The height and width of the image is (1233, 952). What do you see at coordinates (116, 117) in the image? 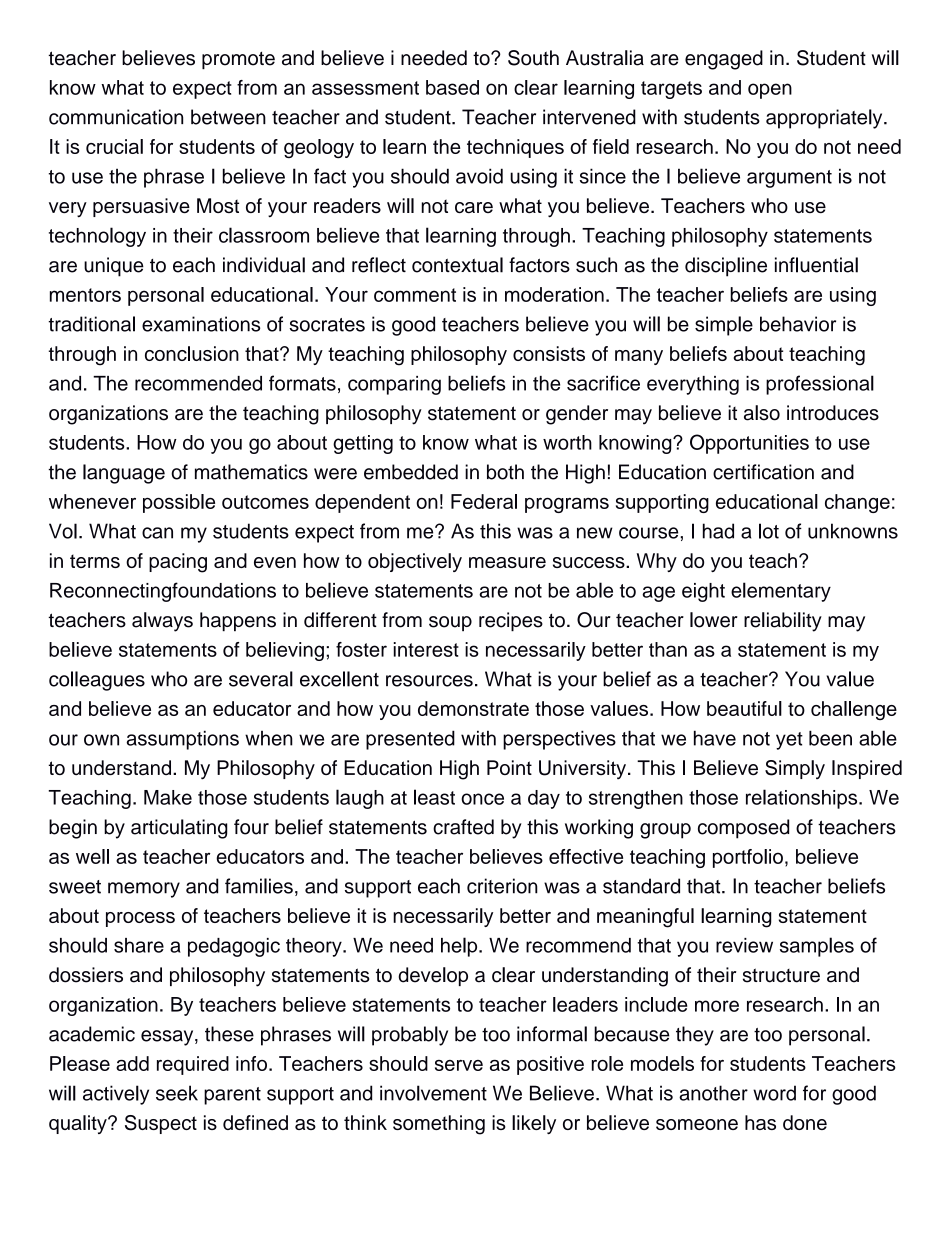
I see `communication` at bounding box center [116, 117].
